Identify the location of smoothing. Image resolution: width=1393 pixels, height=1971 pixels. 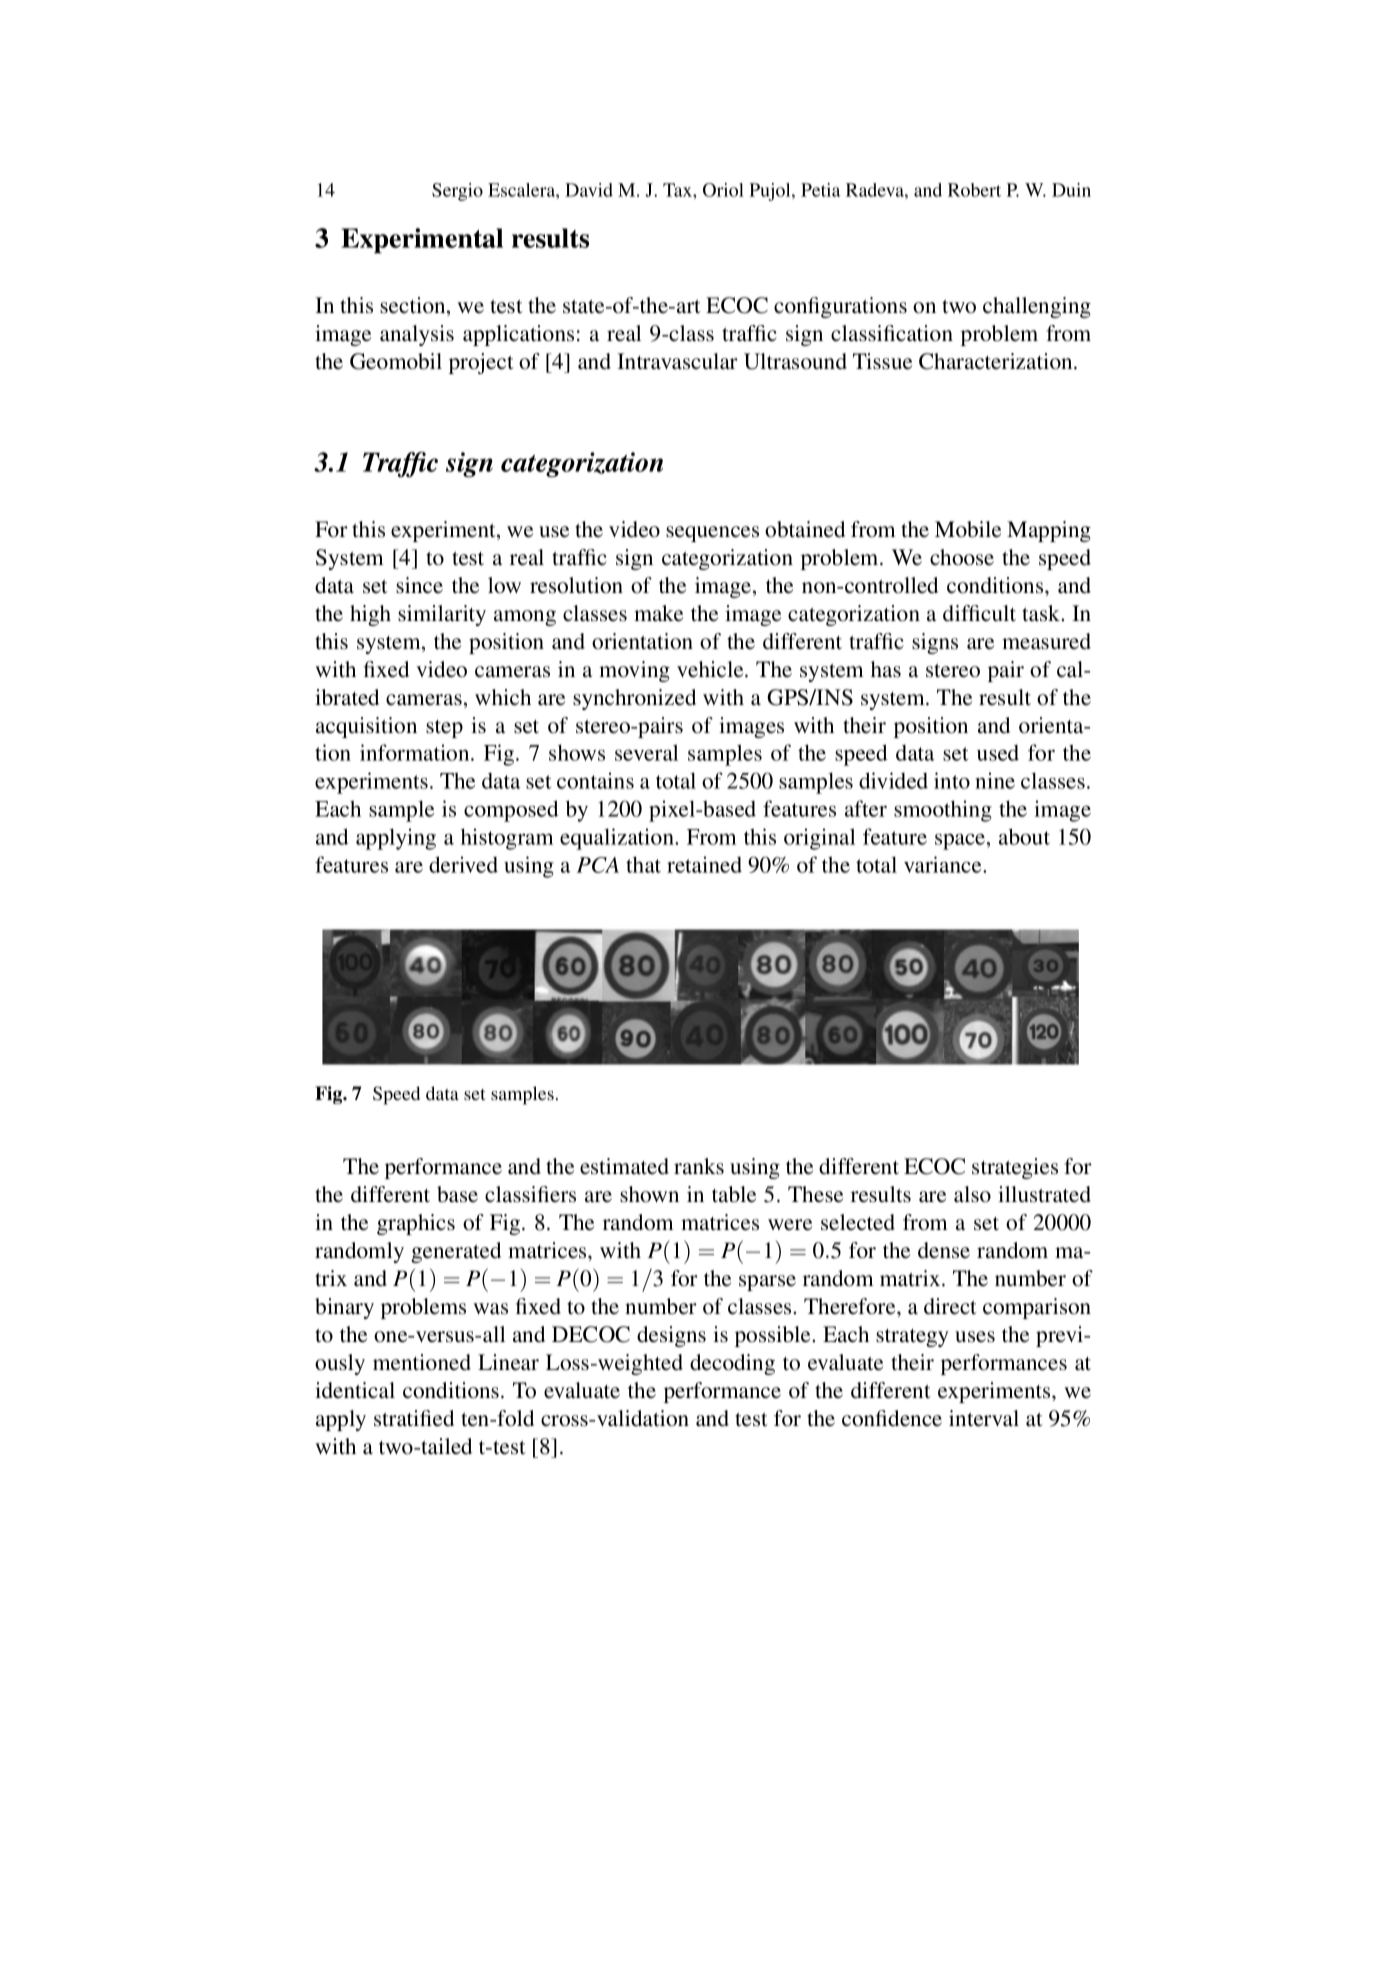
(943, 811).
